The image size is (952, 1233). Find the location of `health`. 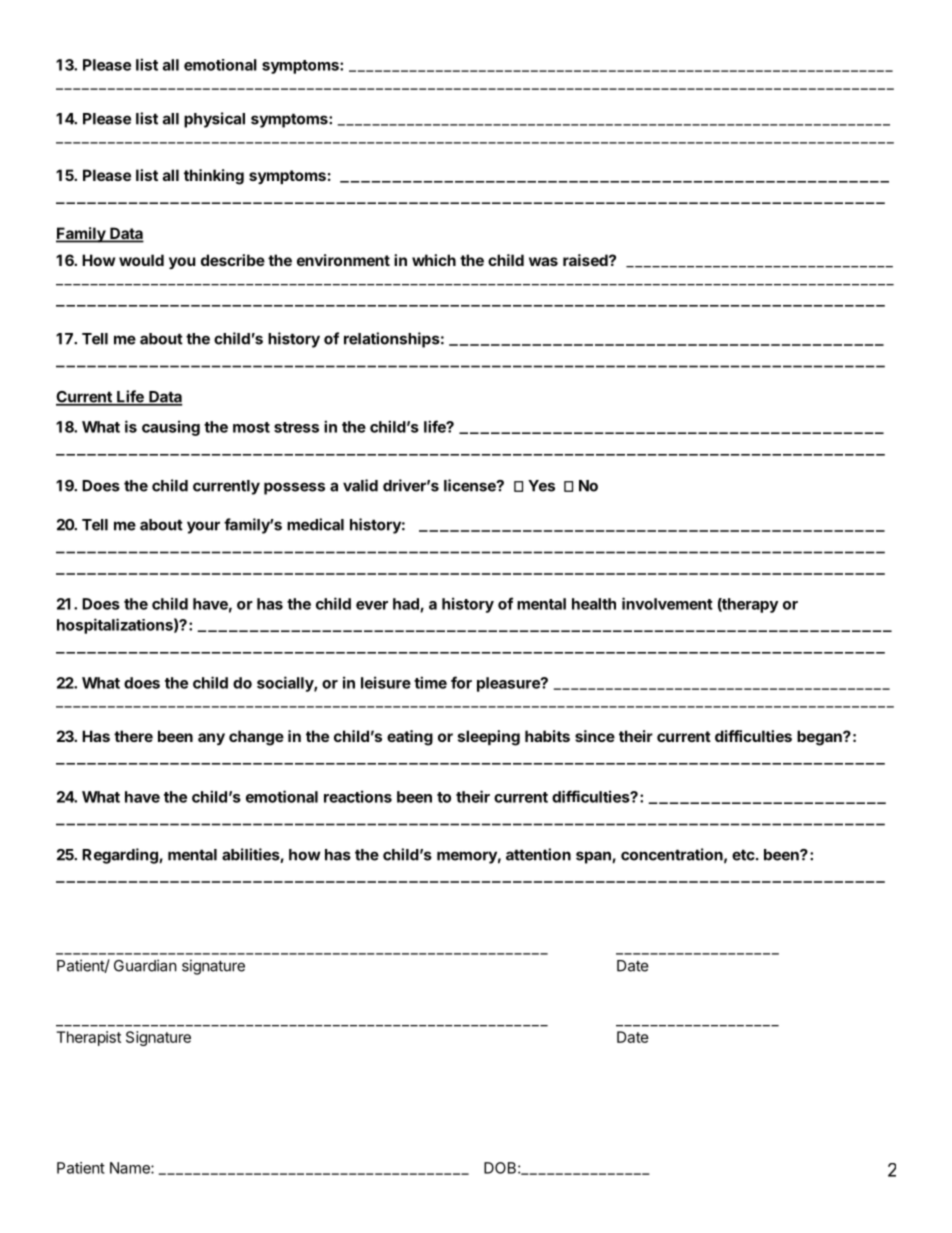

health is located at coordinates (594, 604).
